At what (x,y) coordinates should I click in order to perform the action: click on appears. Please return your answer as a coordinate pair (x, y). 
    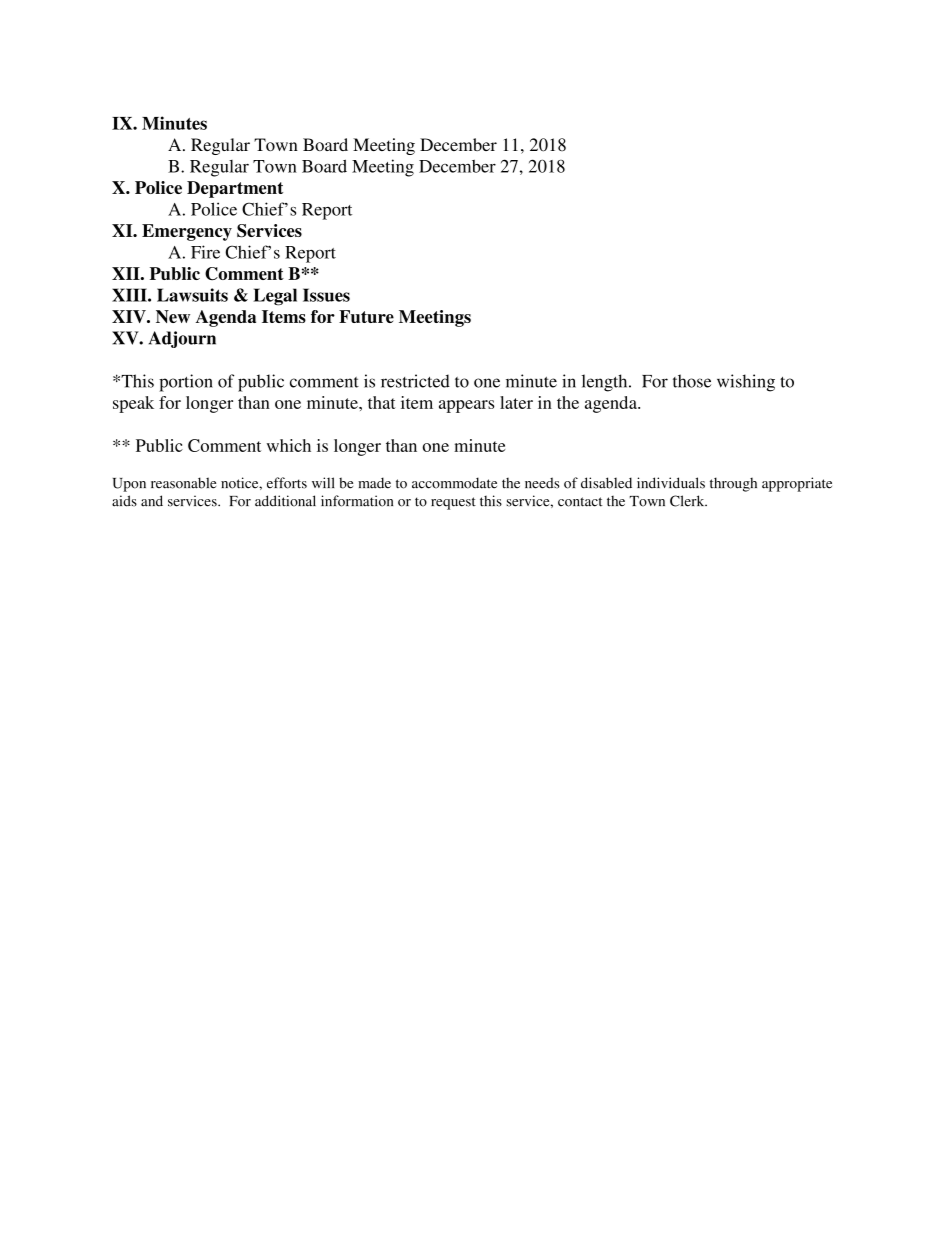
    Looking at the image, I should click on (466, 406).
